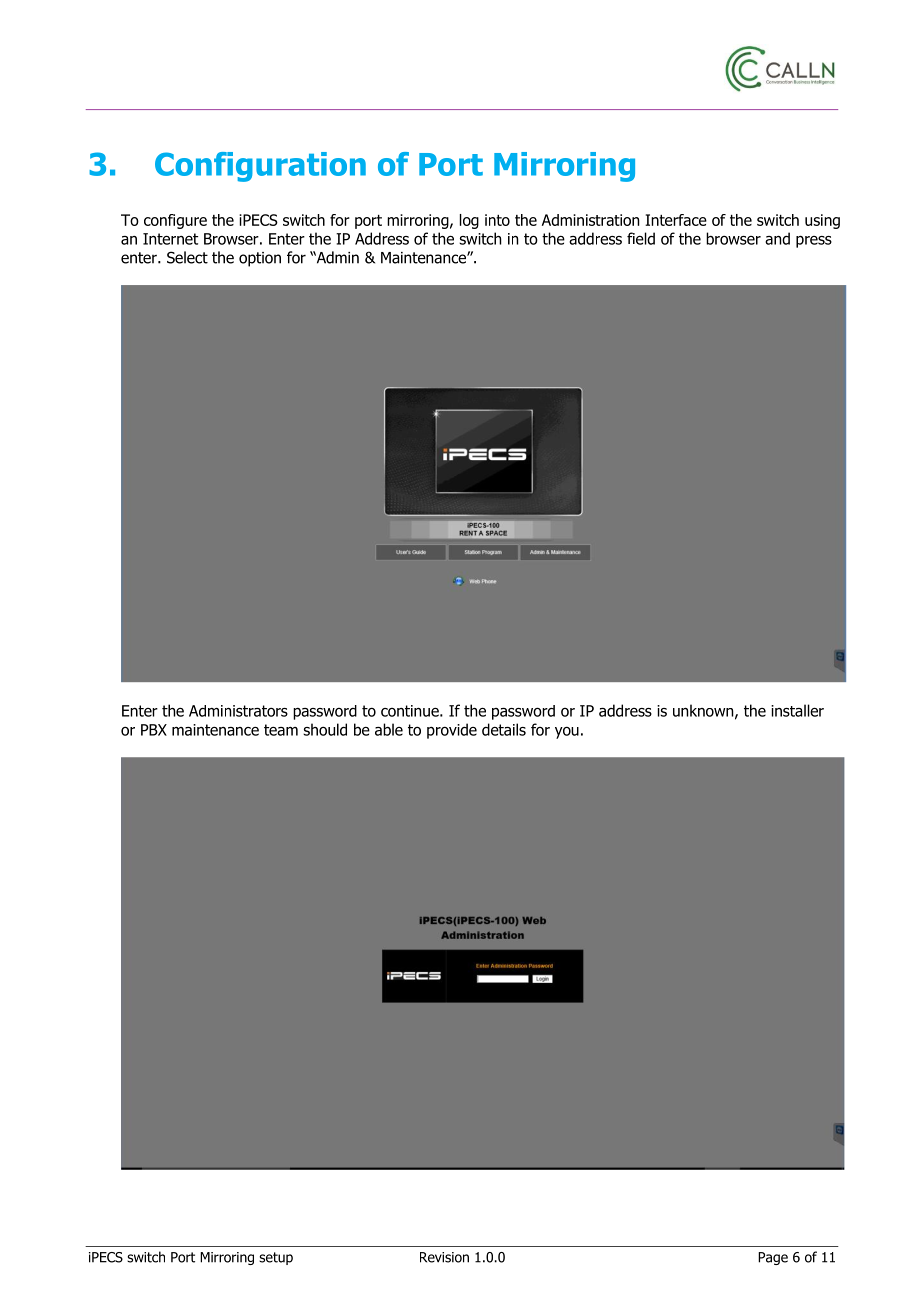  Describe the element at coordinates (504, 729) in the screenshot. I see `details` at that location.
